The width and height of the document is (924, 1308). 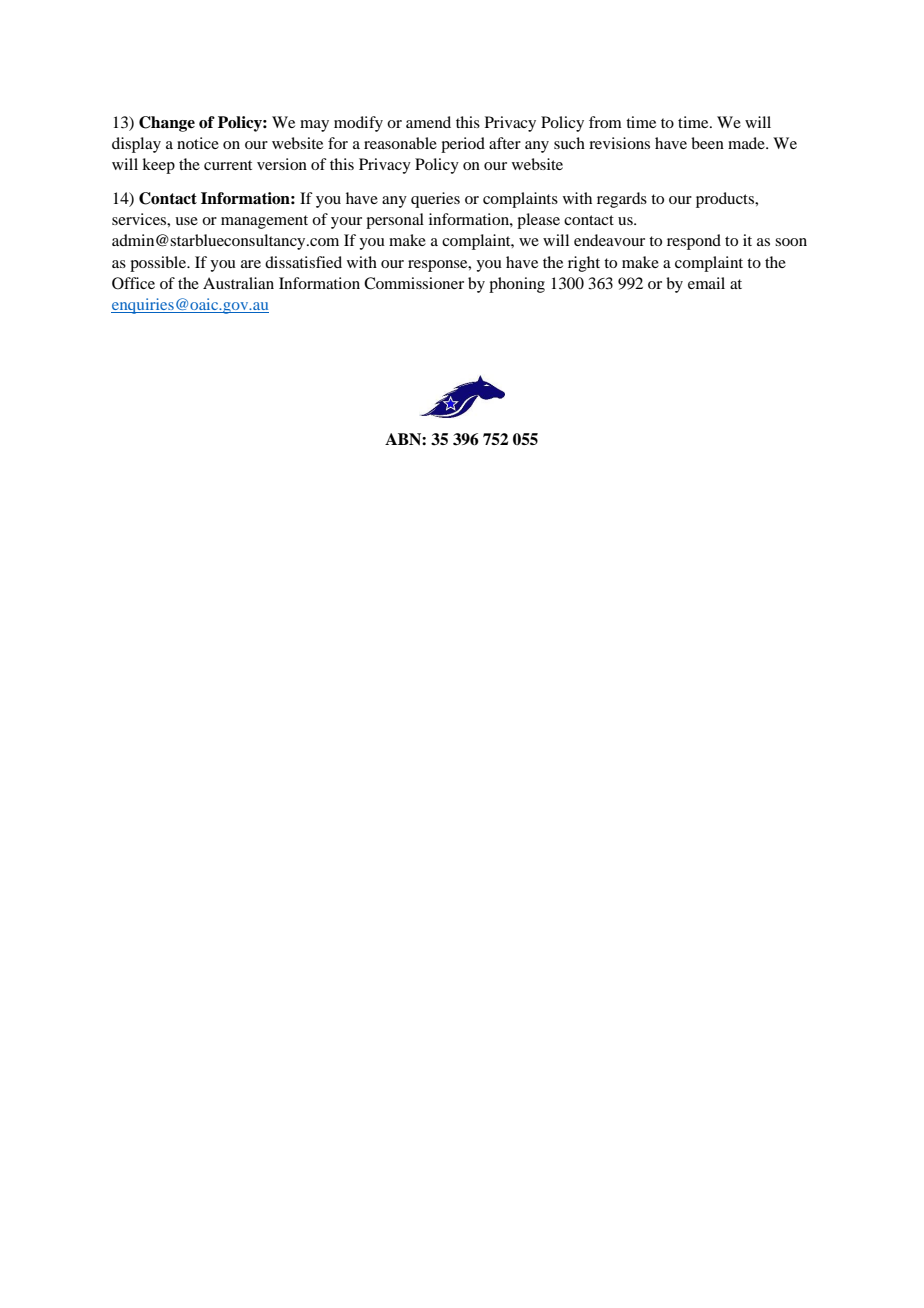 What do you see at coordinates (428, 122) in the document?
I see `amend` at bounding box center [428, 122].
